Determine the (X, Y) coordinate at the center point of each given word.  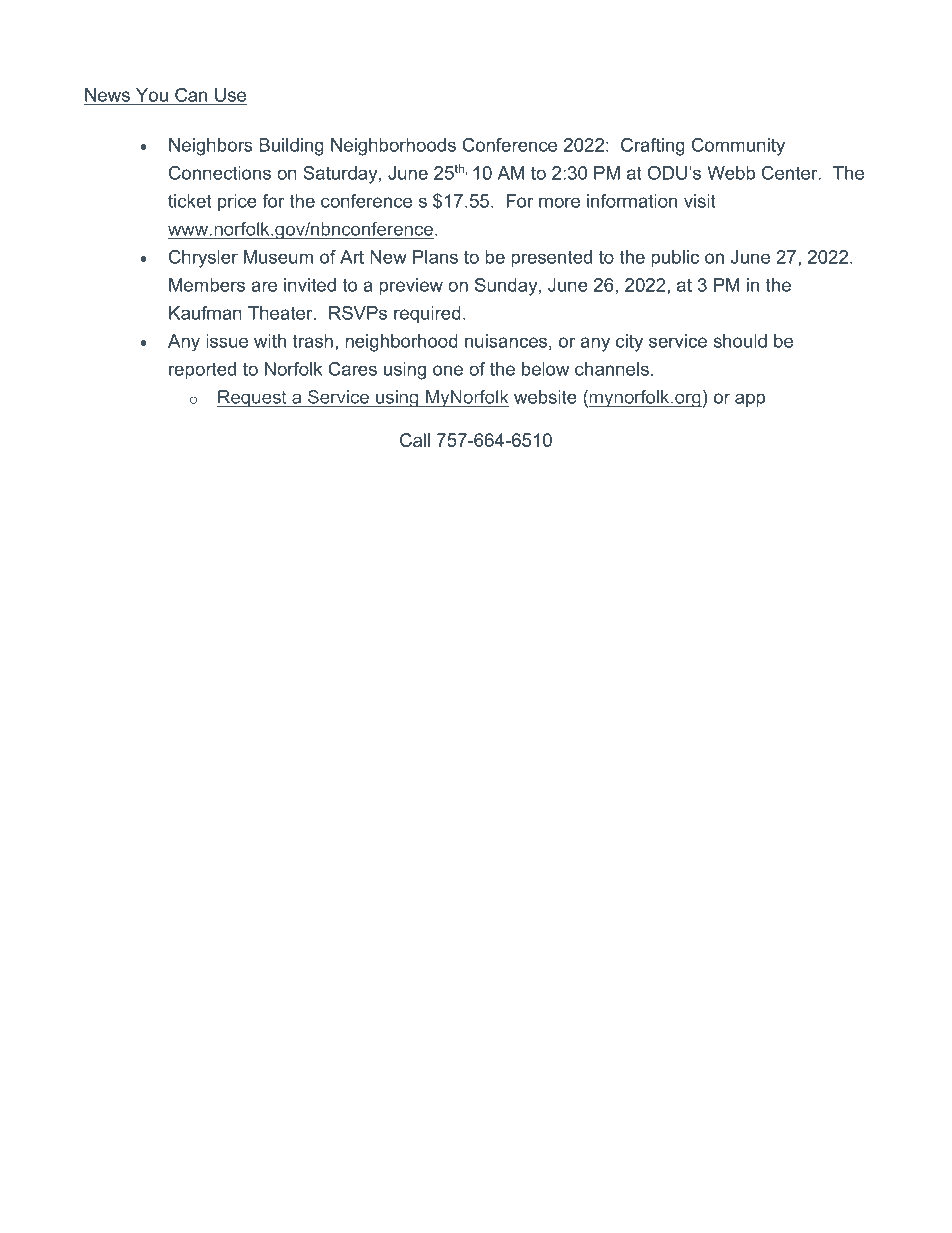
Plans (435, 257)
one (448, 370)
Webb (731, 173)
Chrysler (203, 259)
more (559, 202)
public (675, 258)
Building (291, 147)
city (629, 343)
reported (202, 370)
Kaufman (205, 313)
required (427, 314)
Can (191, 96)
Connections (220, 173)
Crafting (653, 147)
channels (612, 369)
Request (253, 398)
